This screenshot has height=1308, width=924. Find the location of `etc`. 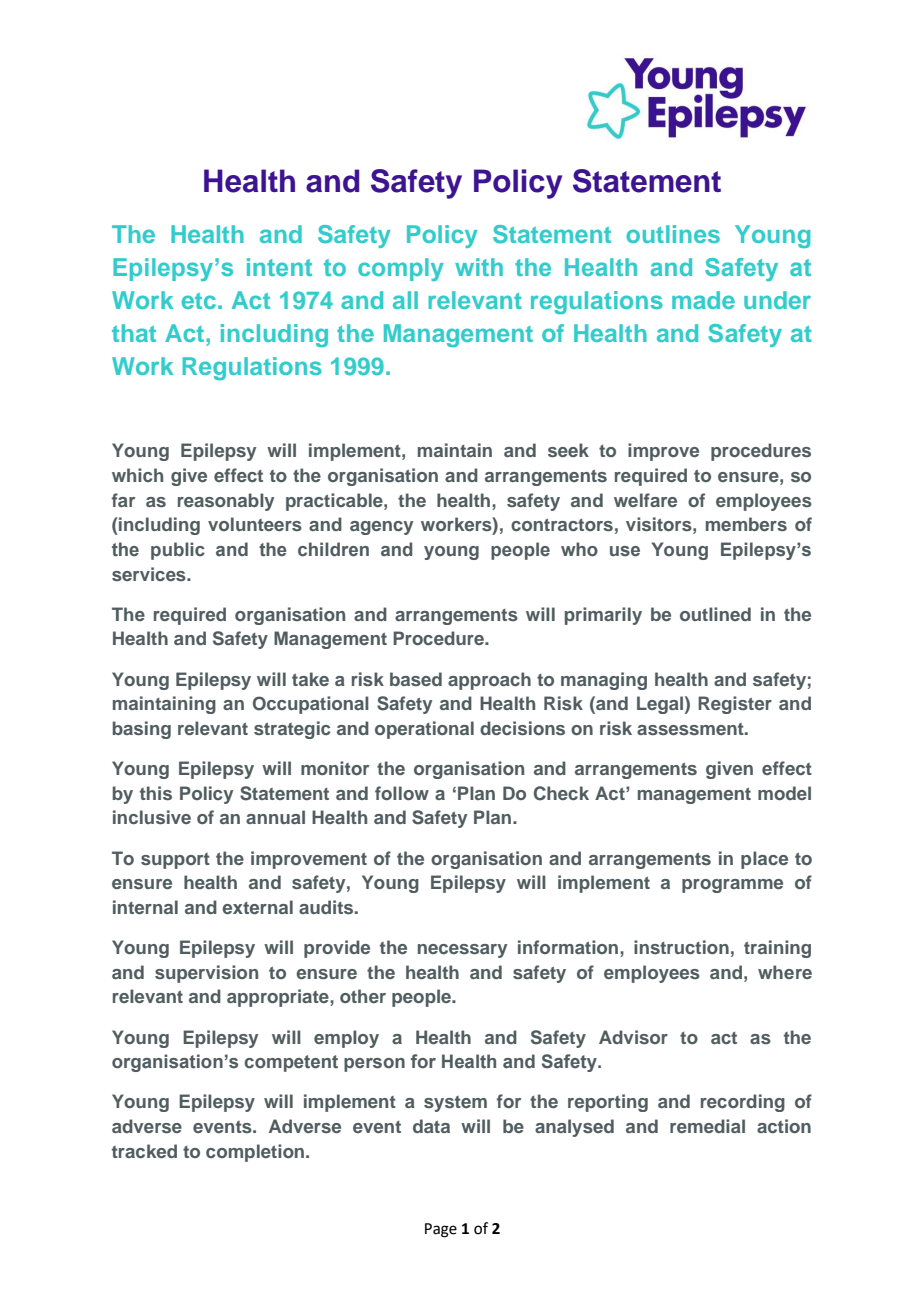

etc is located at coordinates (199, 301).
